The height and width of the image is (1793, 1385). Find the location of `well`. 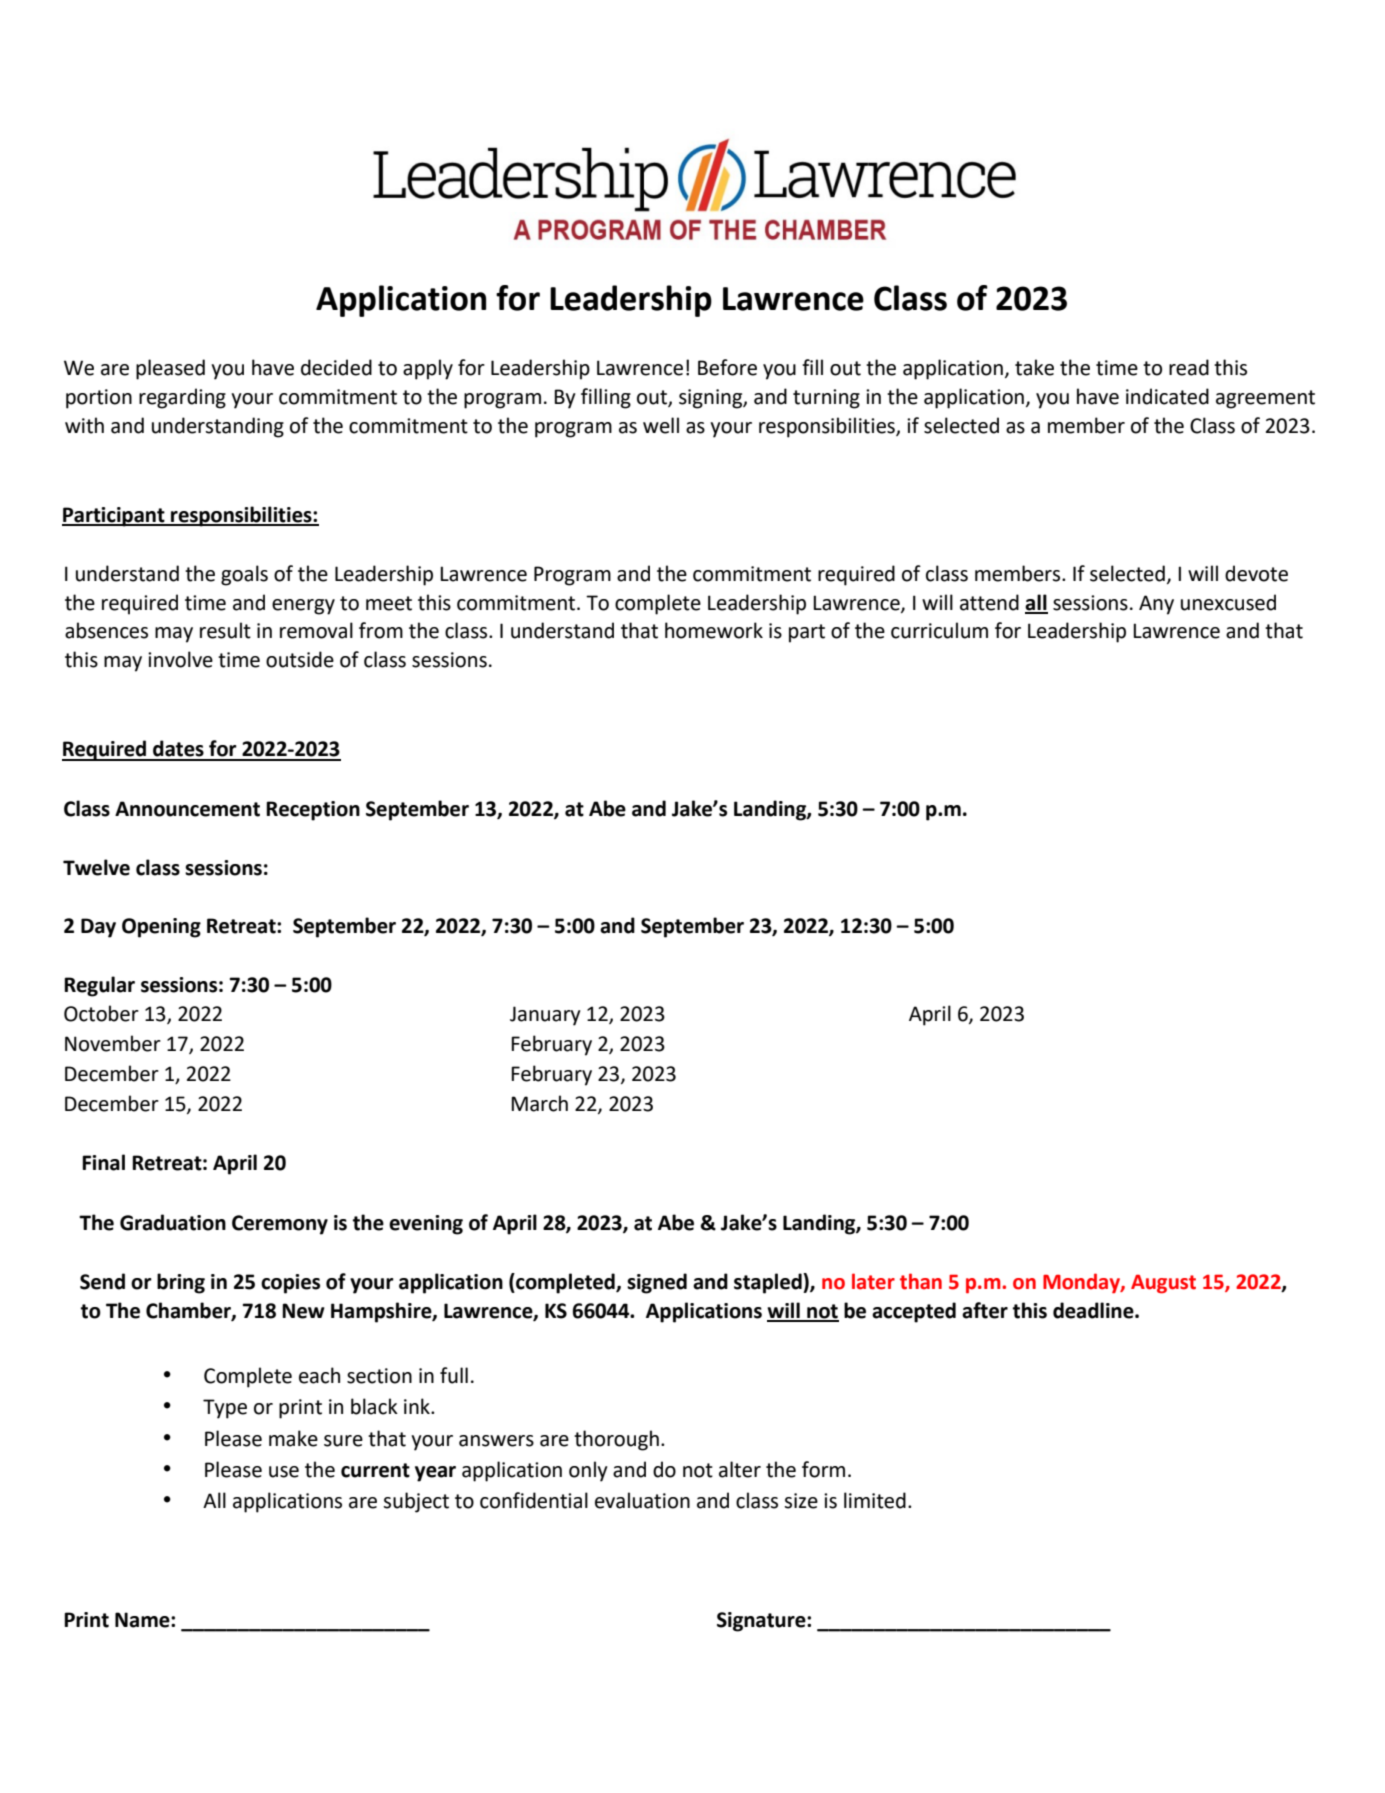

well is located at coordinates (661, 425).
